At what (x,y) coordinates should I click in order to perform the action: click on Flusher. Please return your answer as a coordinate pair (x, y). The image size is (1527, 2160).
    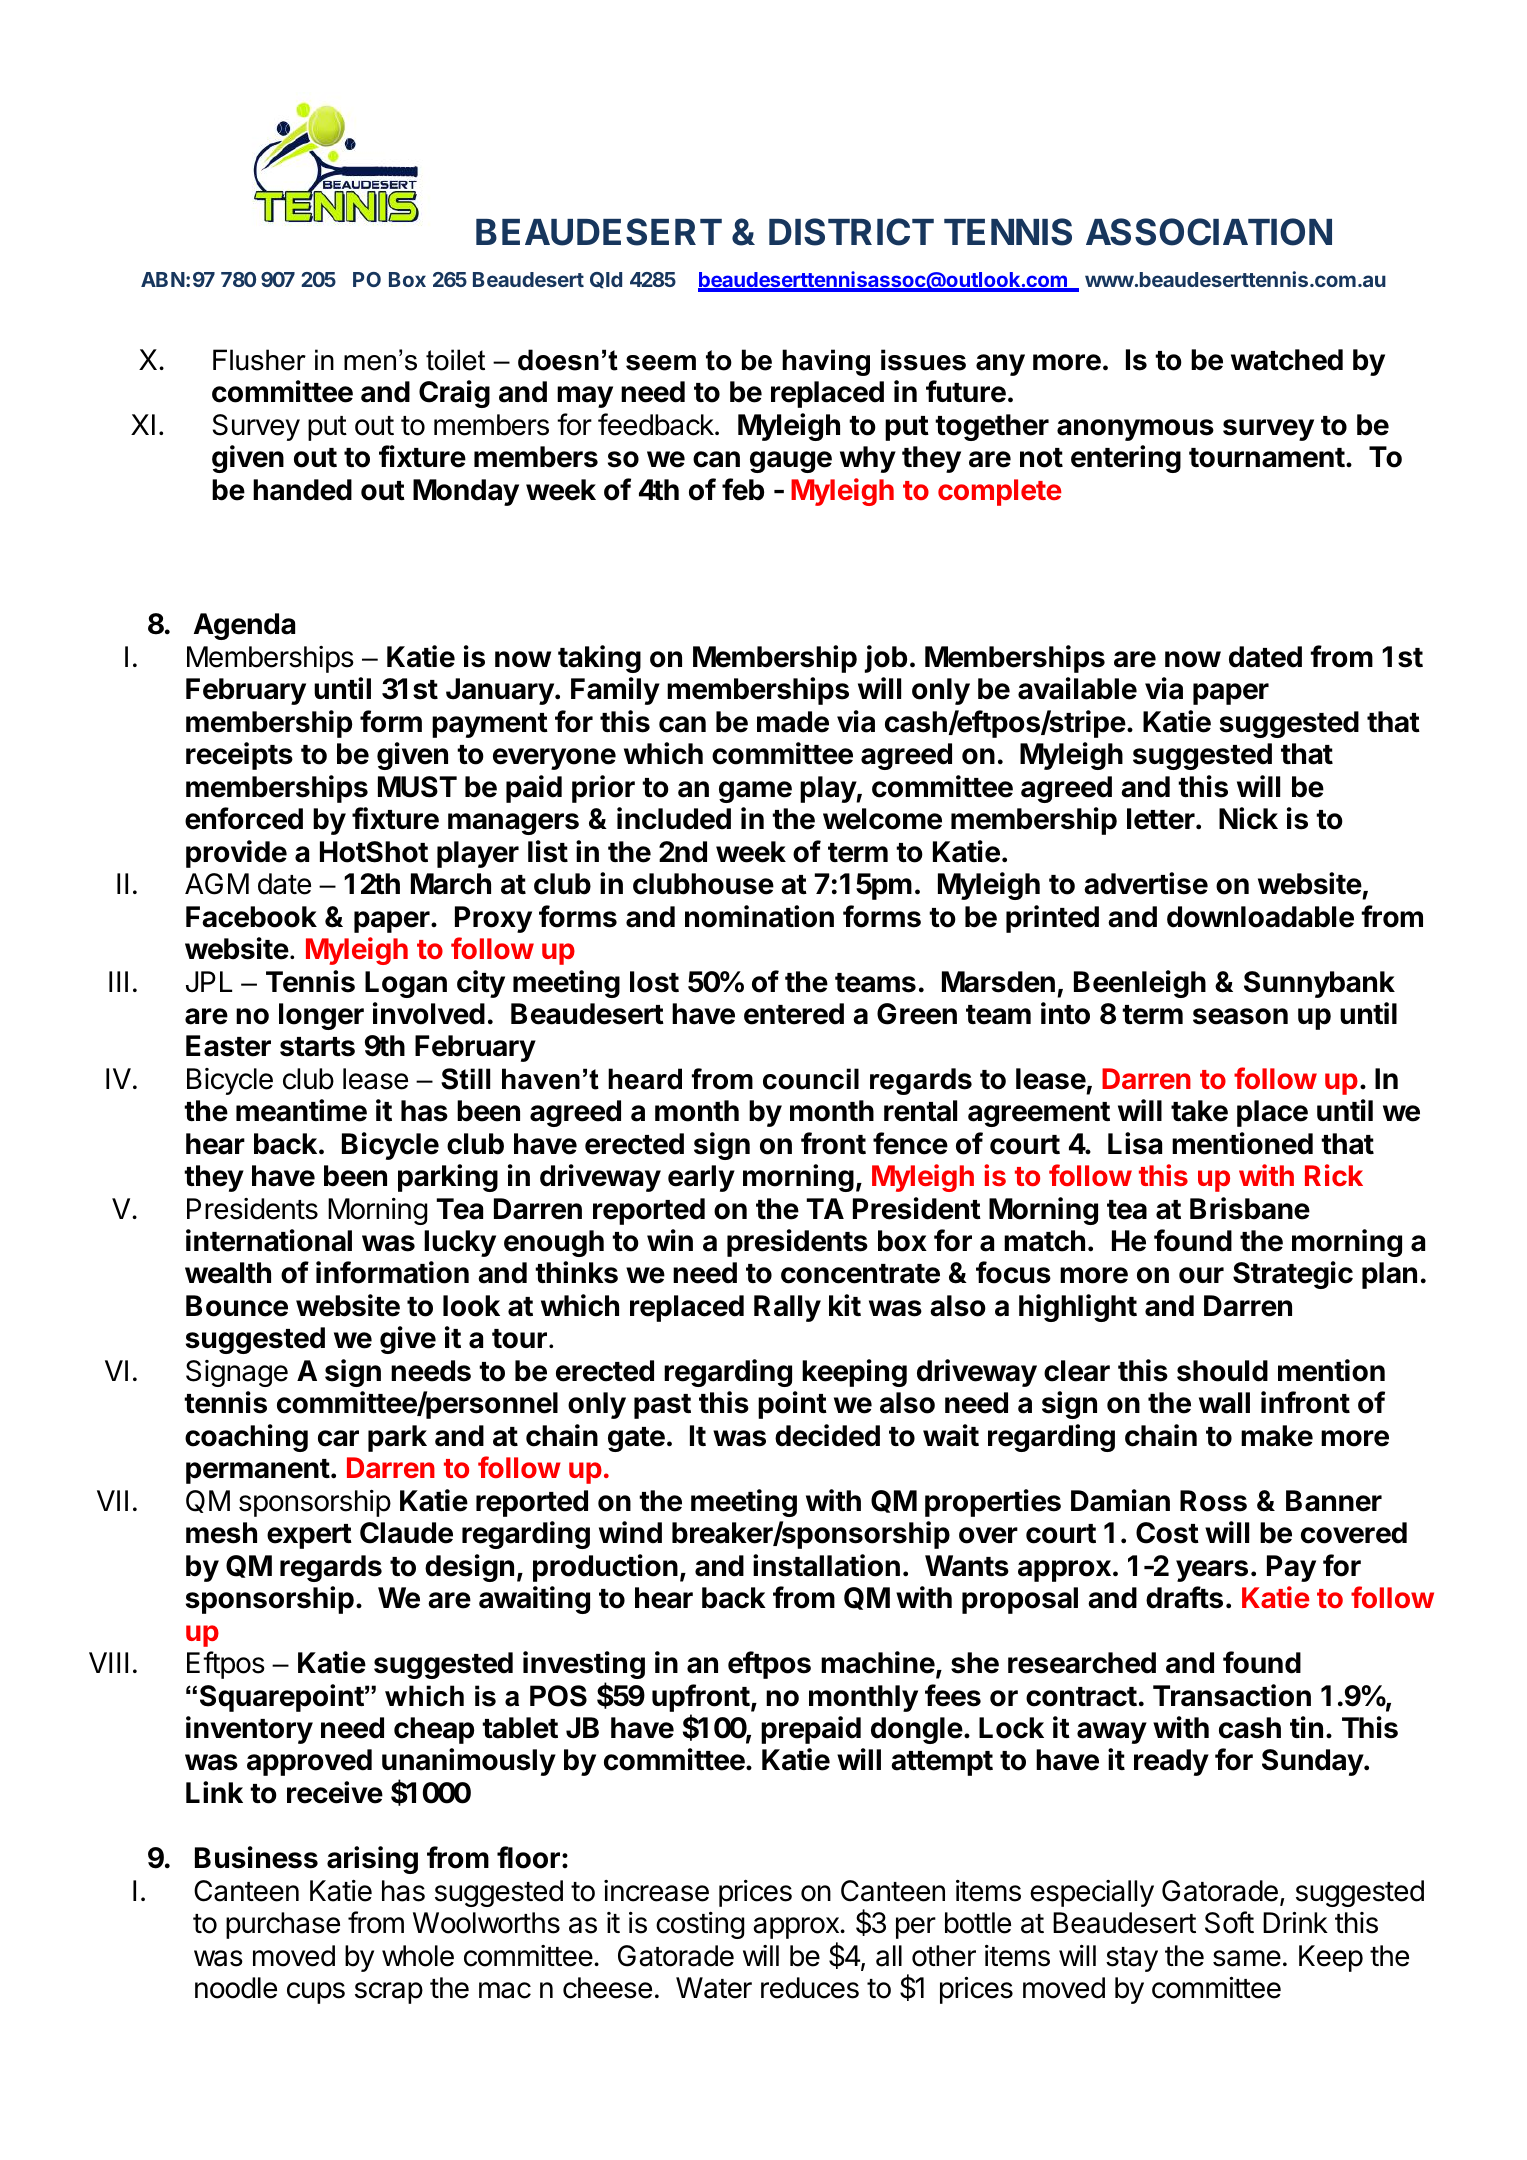
    Looking at the image, I should click on (259, 360).
